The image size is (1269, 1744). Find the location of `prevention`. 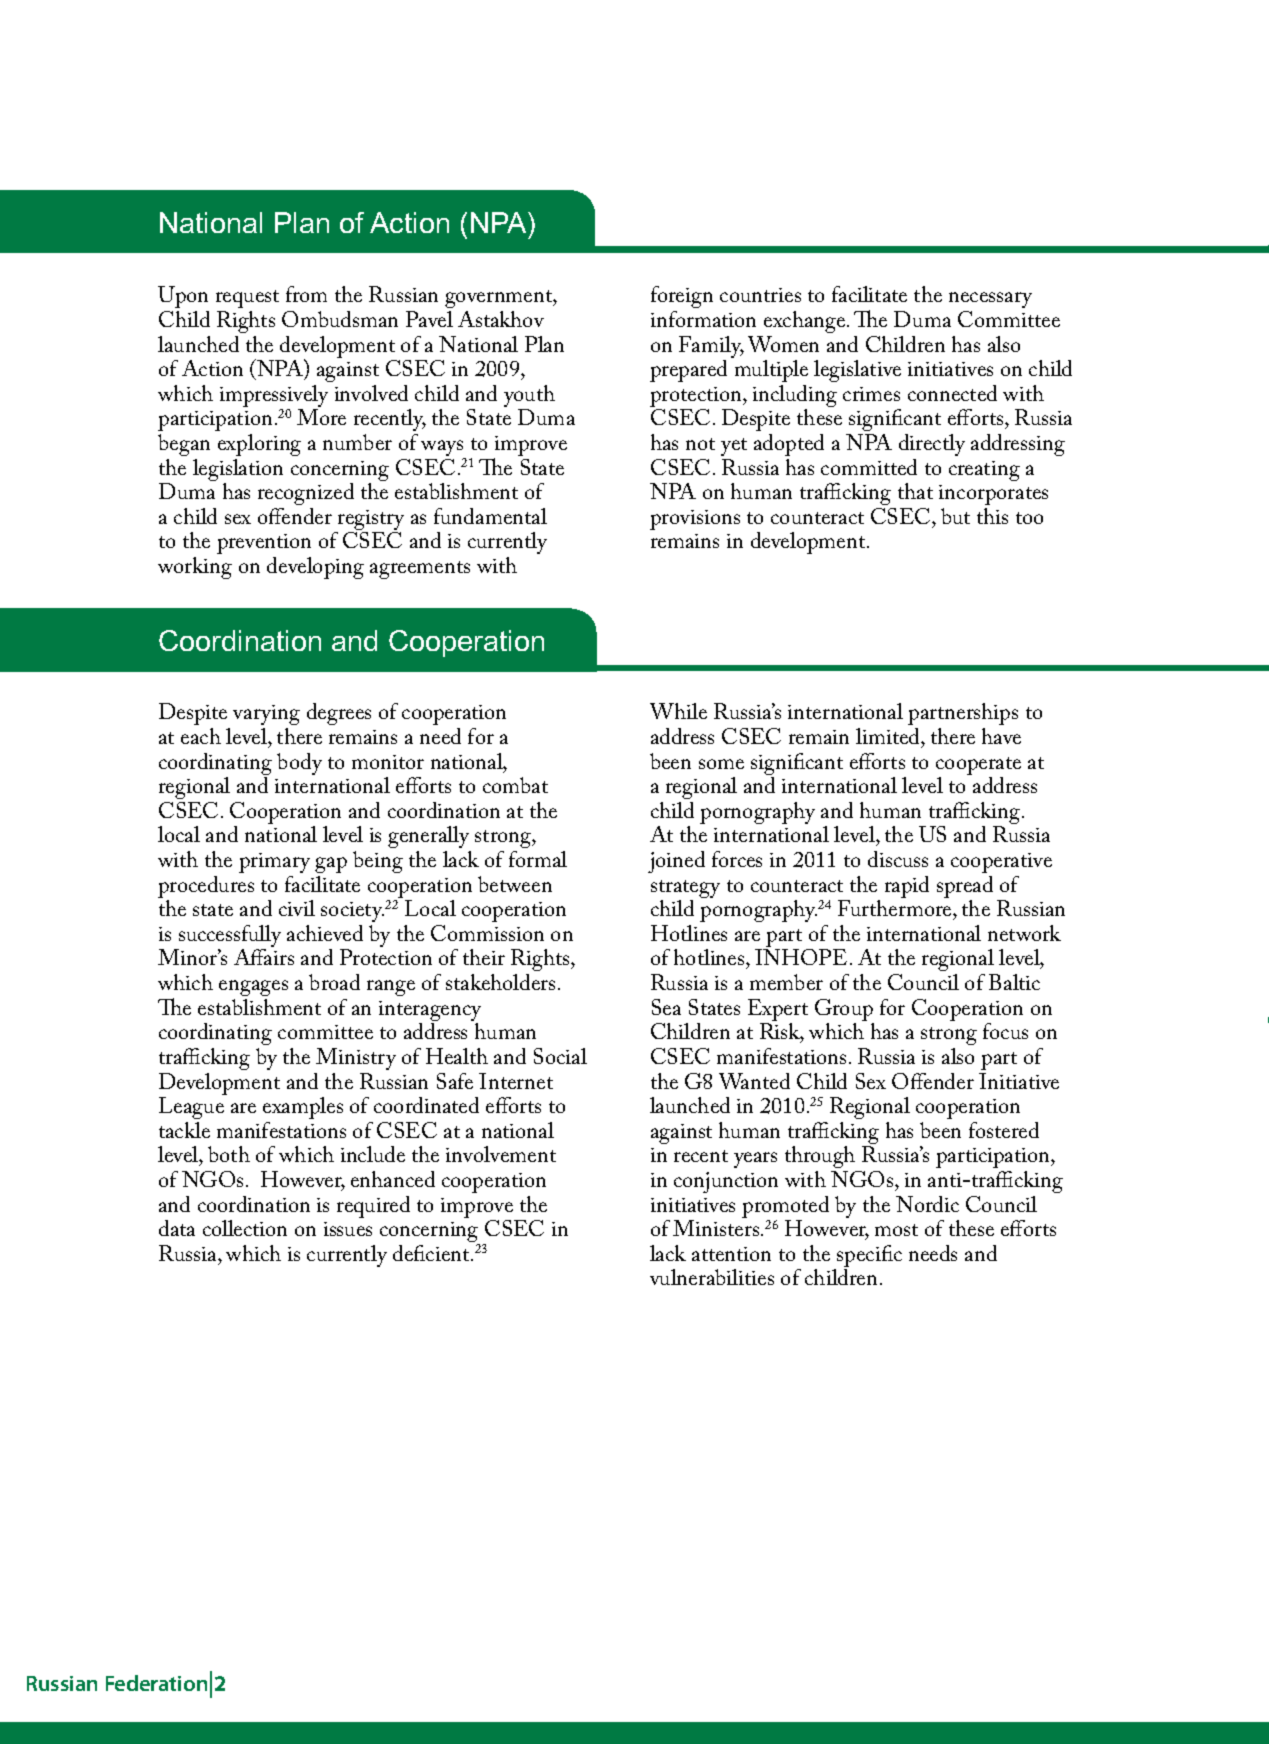

prevention is located at coordinates (264, 546).
